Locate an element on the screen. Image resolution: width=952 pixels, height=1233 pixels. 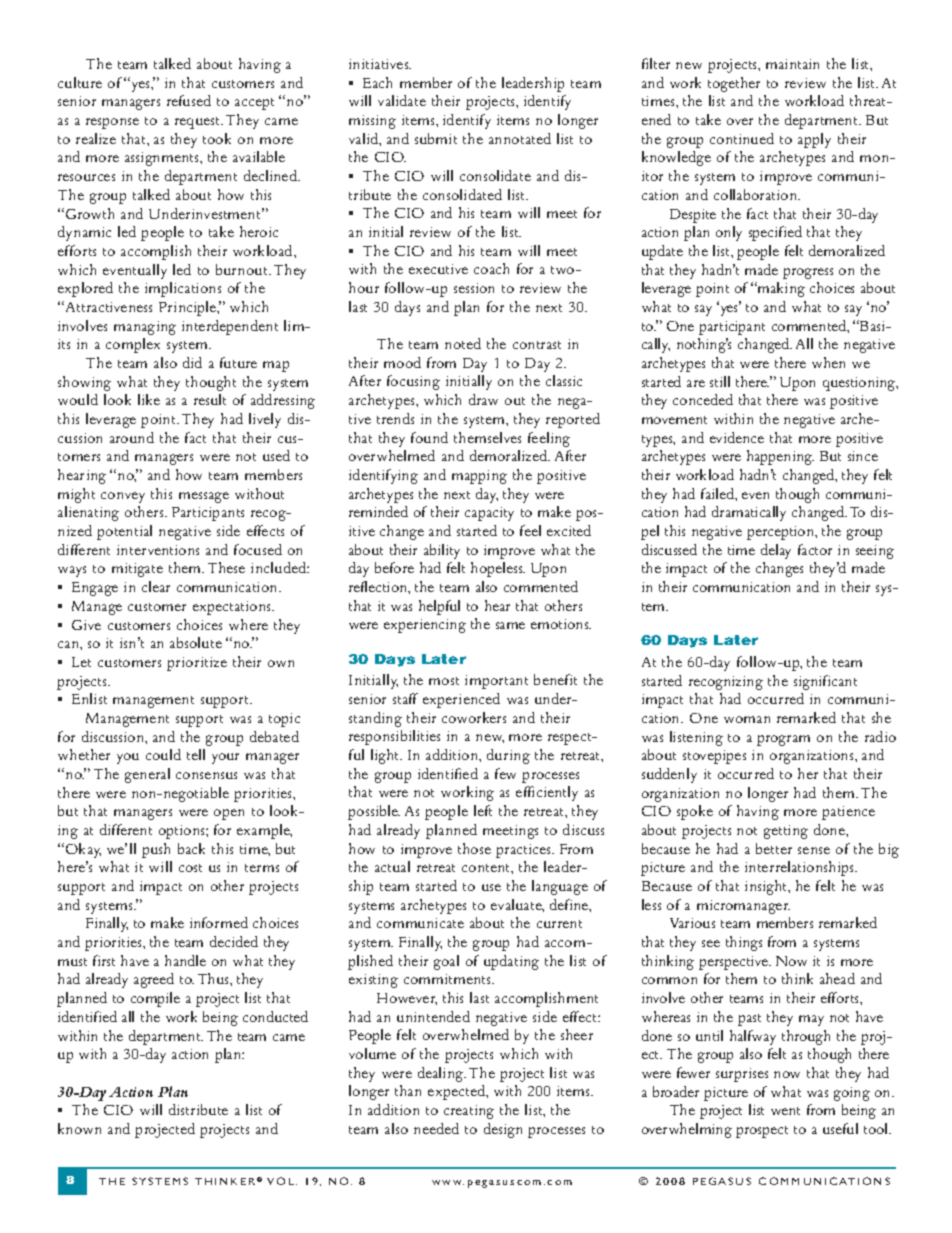
creating is located at coordinates (469, 1112).
